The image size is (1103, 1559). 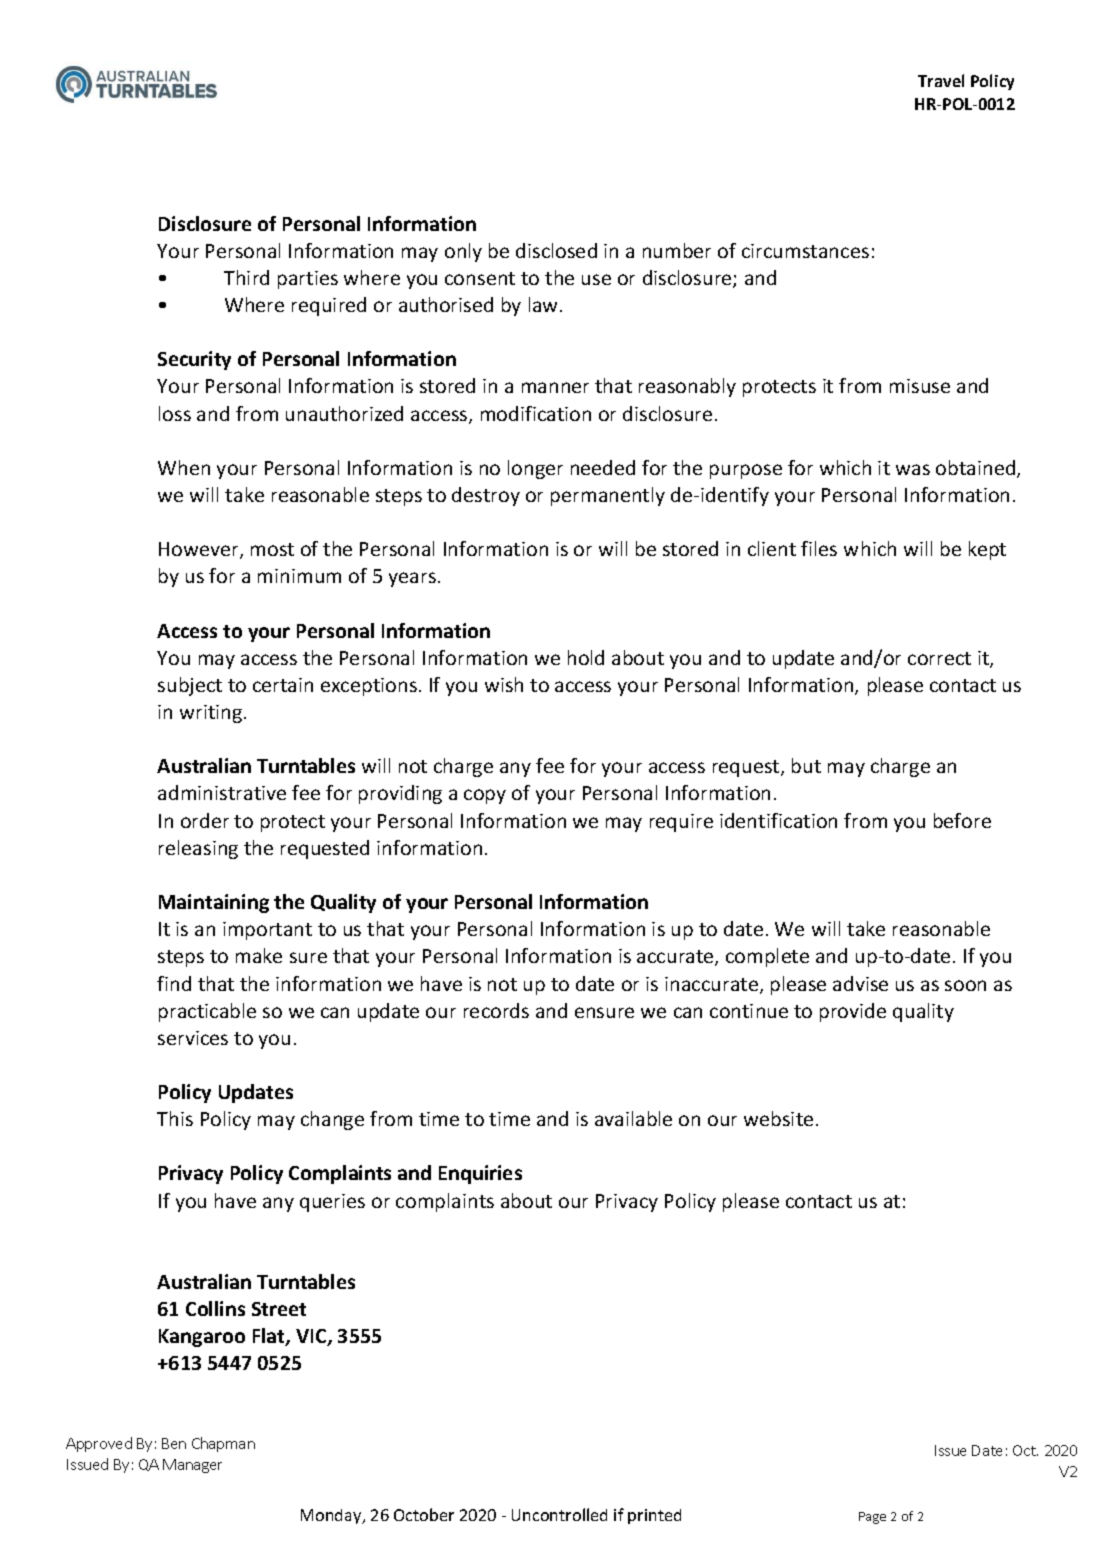 What do you see at coordinates (556, 250) in the screenshot?
I see `disclosed` at bounding box center [556, 250].
